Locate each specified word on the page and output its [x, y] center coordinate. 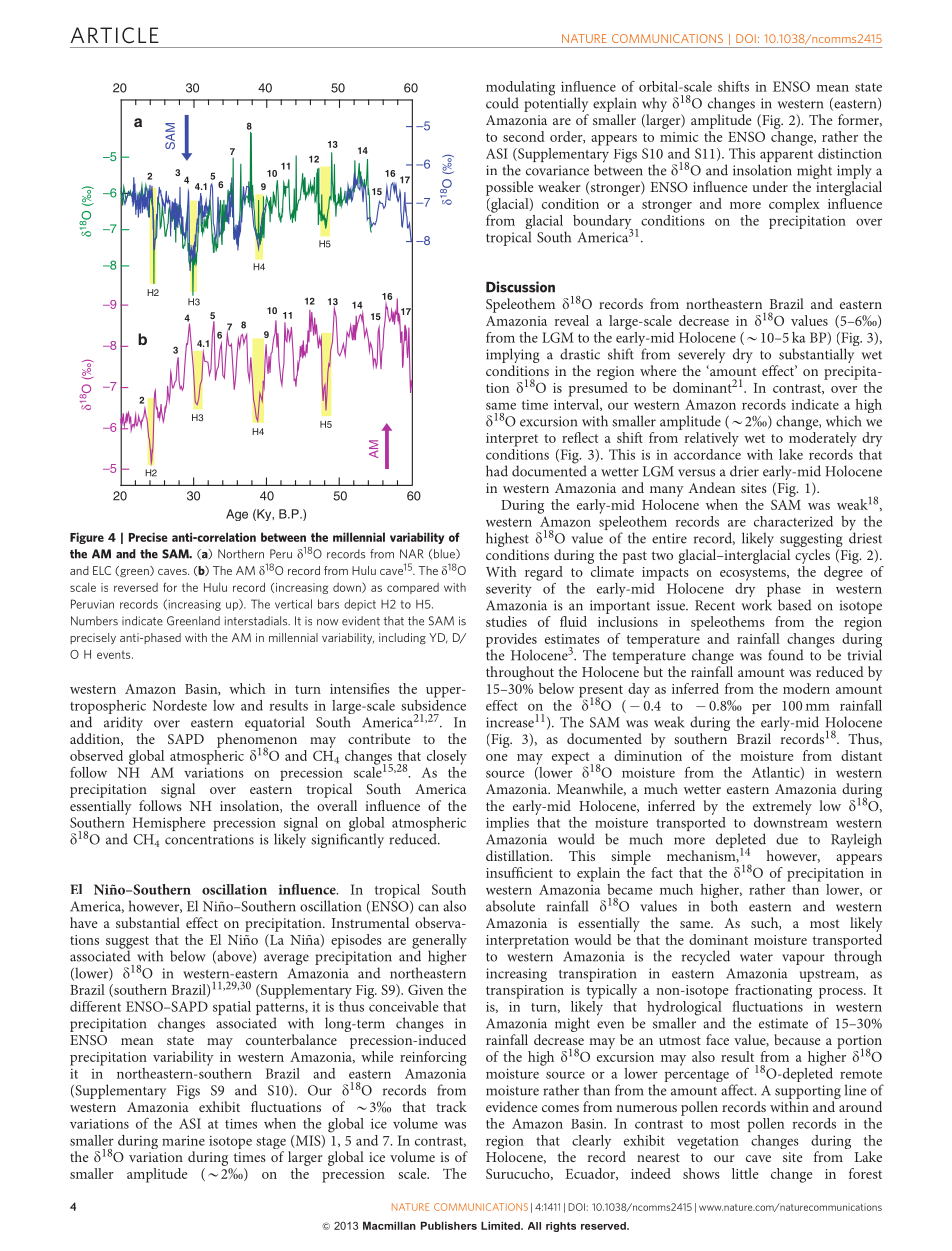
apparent [786, 157]
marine [183, 1140]
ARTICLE [115, 35]
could [502, 103]
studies [506, 621]
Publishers [449, 1225]
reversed [136, 587]
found [786, 655]
